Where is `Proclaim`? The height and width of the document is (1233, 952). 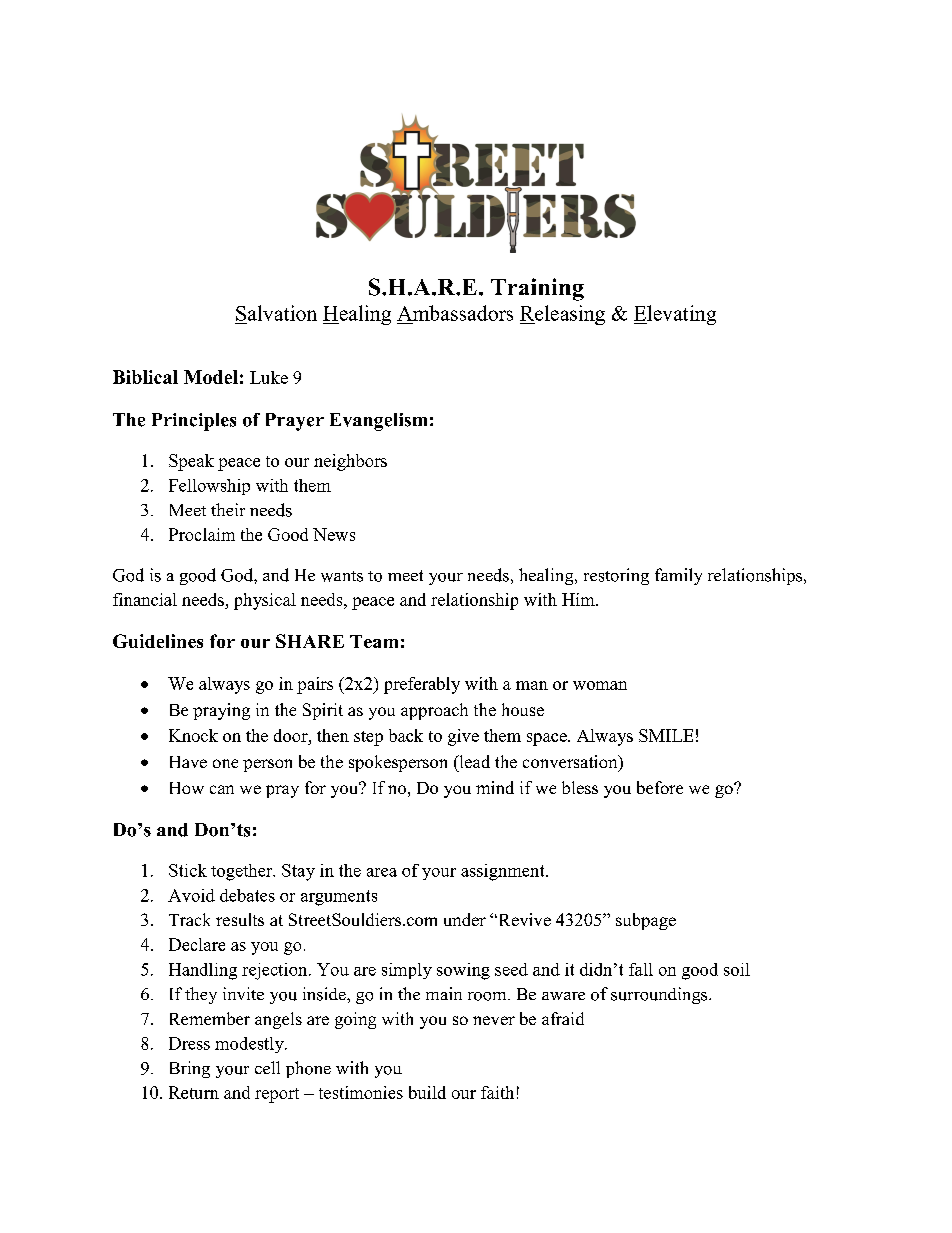 Proclaim is located at coordinates (202, 534).
